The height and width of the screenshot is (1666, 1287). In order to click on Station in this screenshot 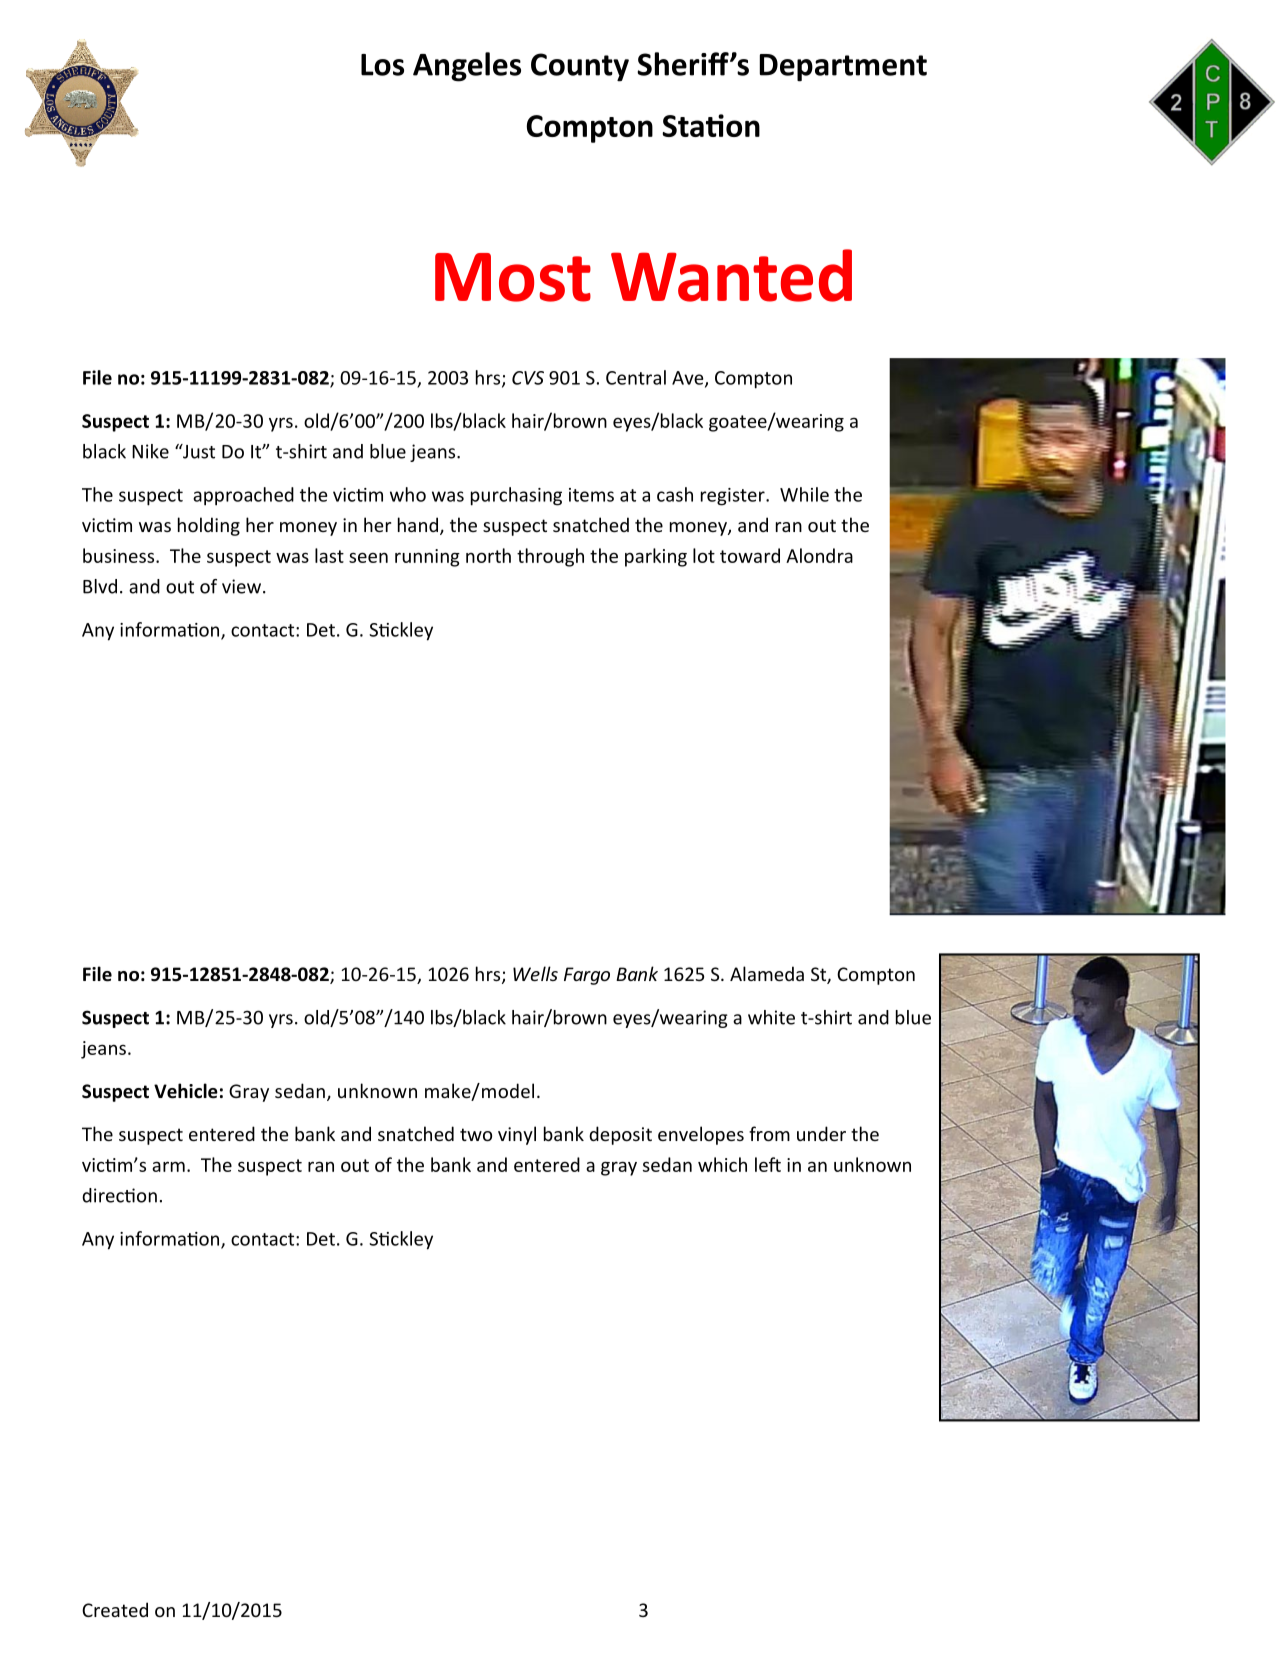, I will do `click(711, 125)`.
